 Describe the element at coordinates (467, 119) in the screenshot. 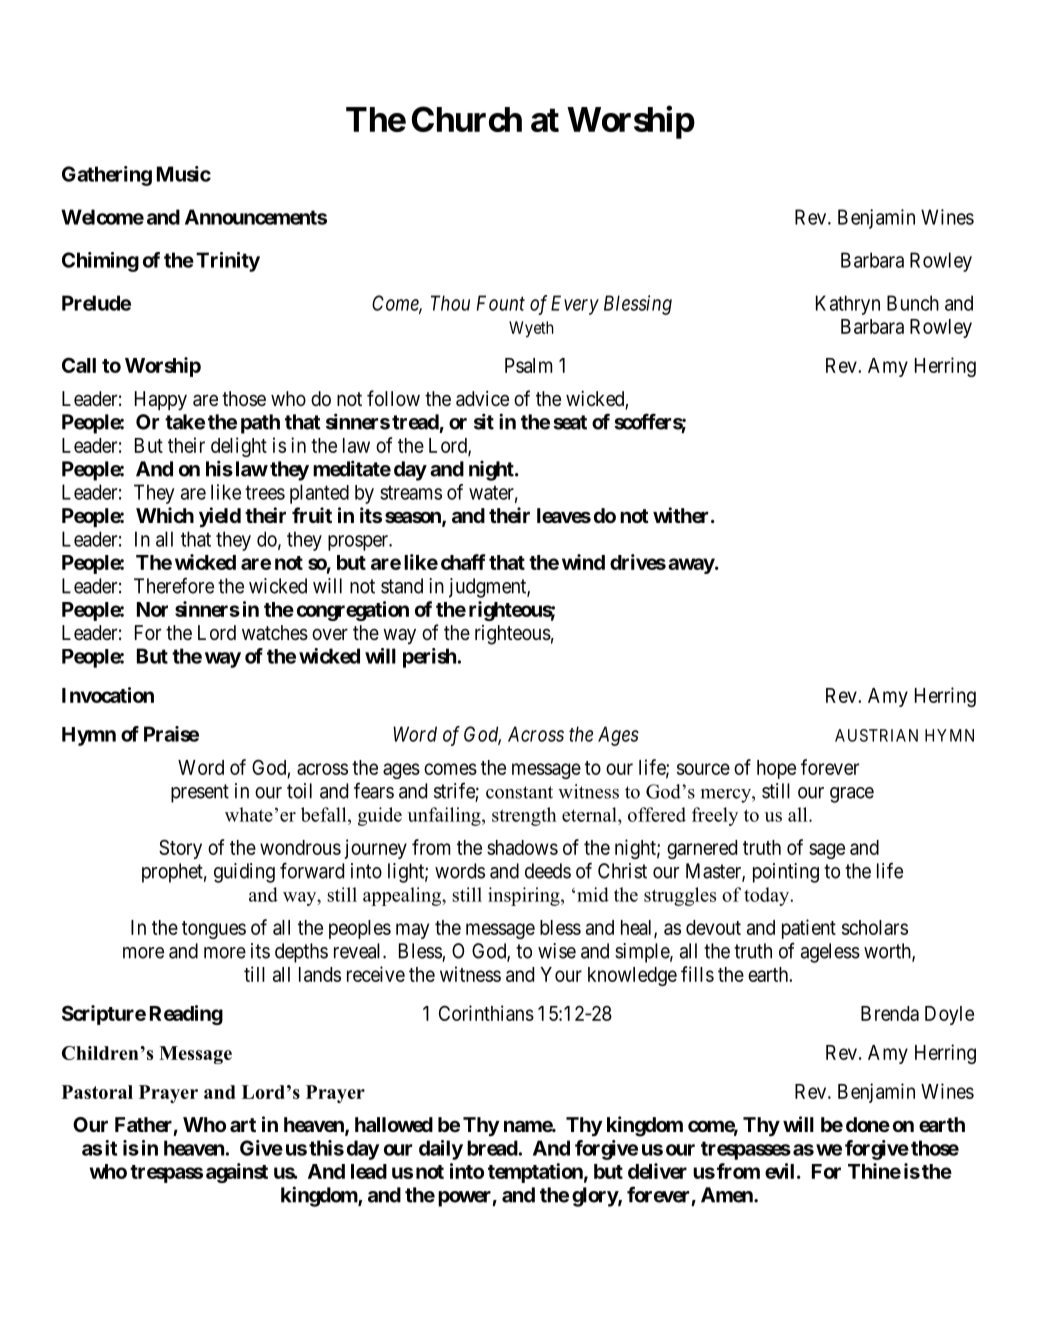

I see `Church` at that location.
